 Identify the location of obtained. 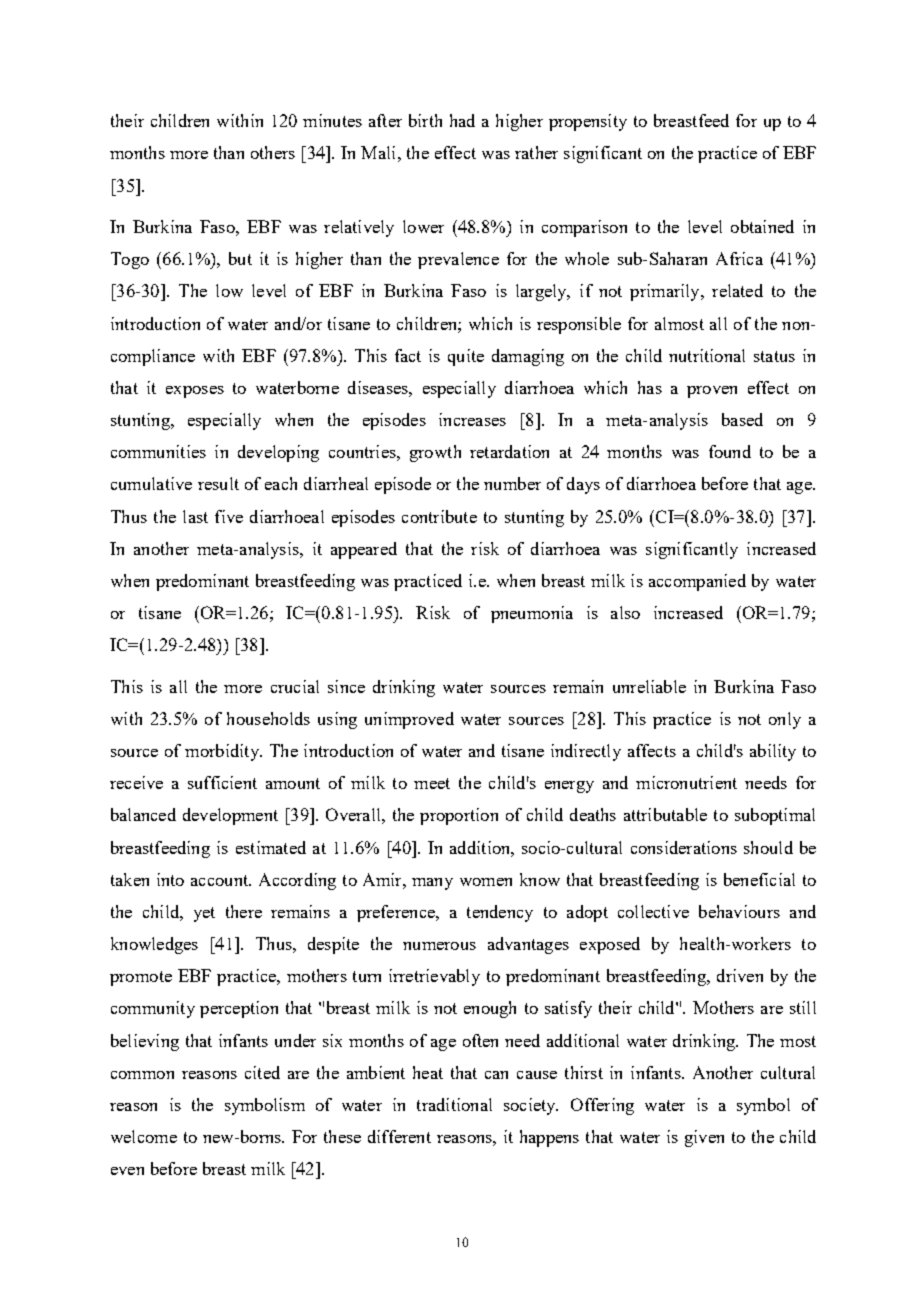
(762, 226).
